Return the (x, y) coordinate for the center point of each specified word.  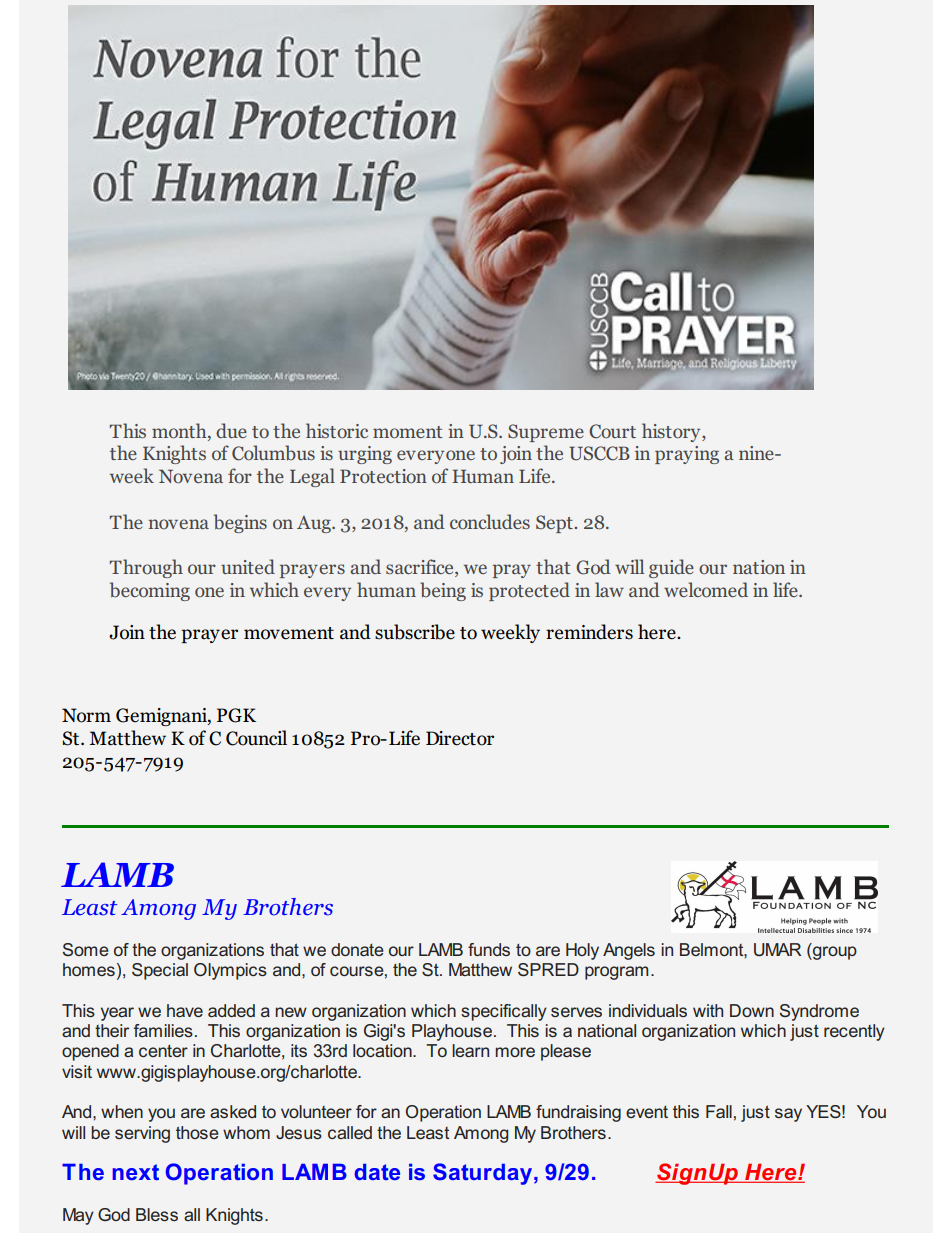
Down (752, 1010)
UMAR (777, 949)
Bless (157, 1214)
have (185, 1010)
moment (408, 432)
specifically (504, 1012)
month (180, 431)
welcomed (706, 590)
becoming (150, 591)
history (672, 432)
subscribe (415, 632)
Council (256, 738)
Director (460, 738)
